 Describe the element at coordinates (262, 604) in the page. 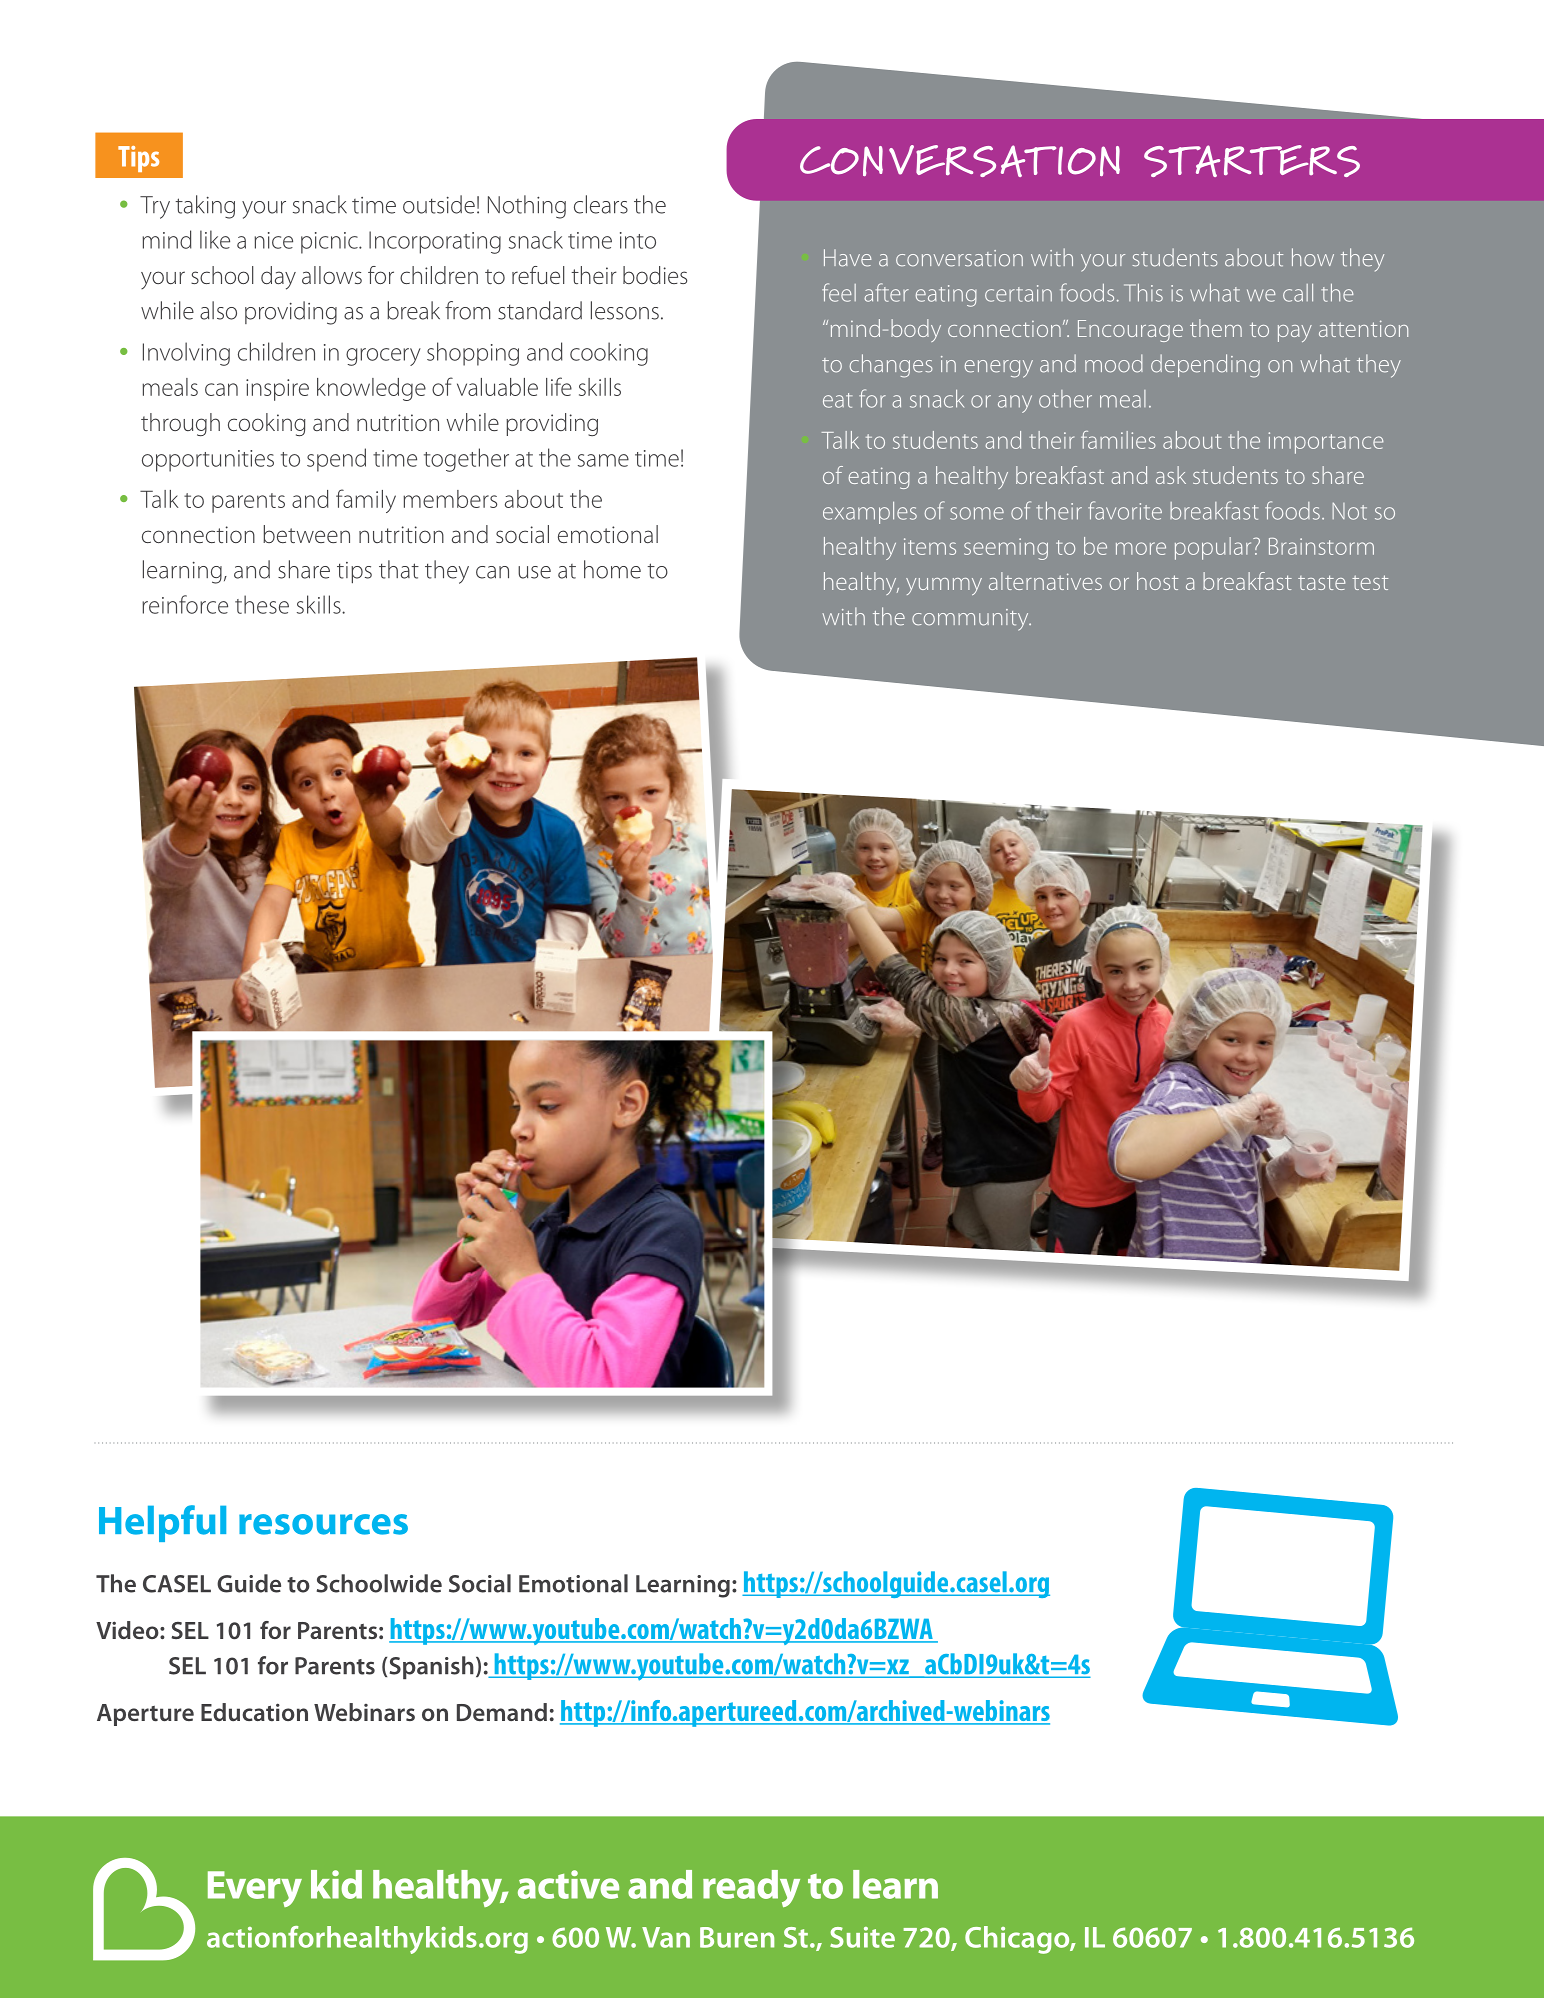

I see `these` at that location.
